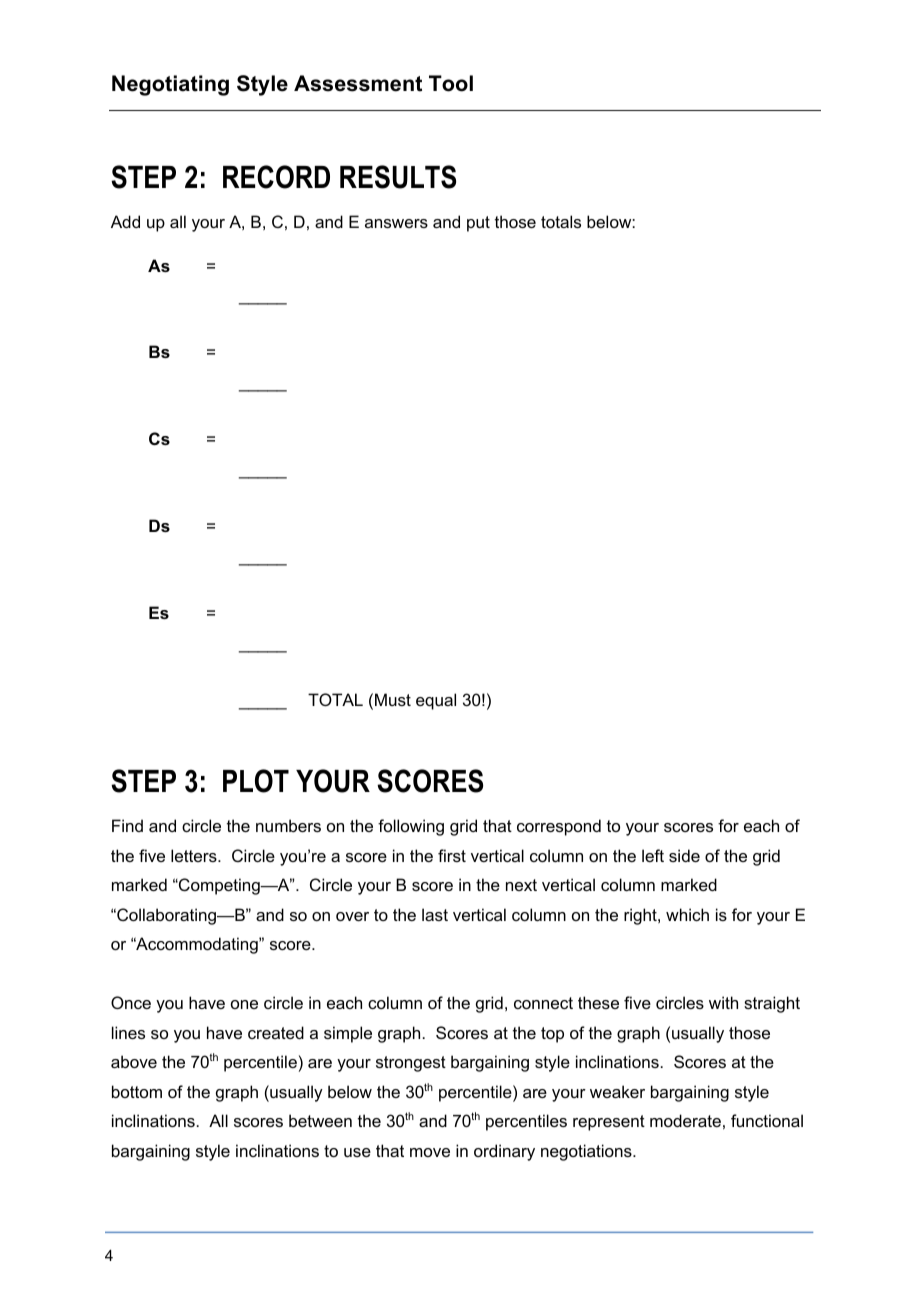  What do you see at coordinates (435, 914) in the screenshot?
I see `last` at bounding box center [435, 914].
